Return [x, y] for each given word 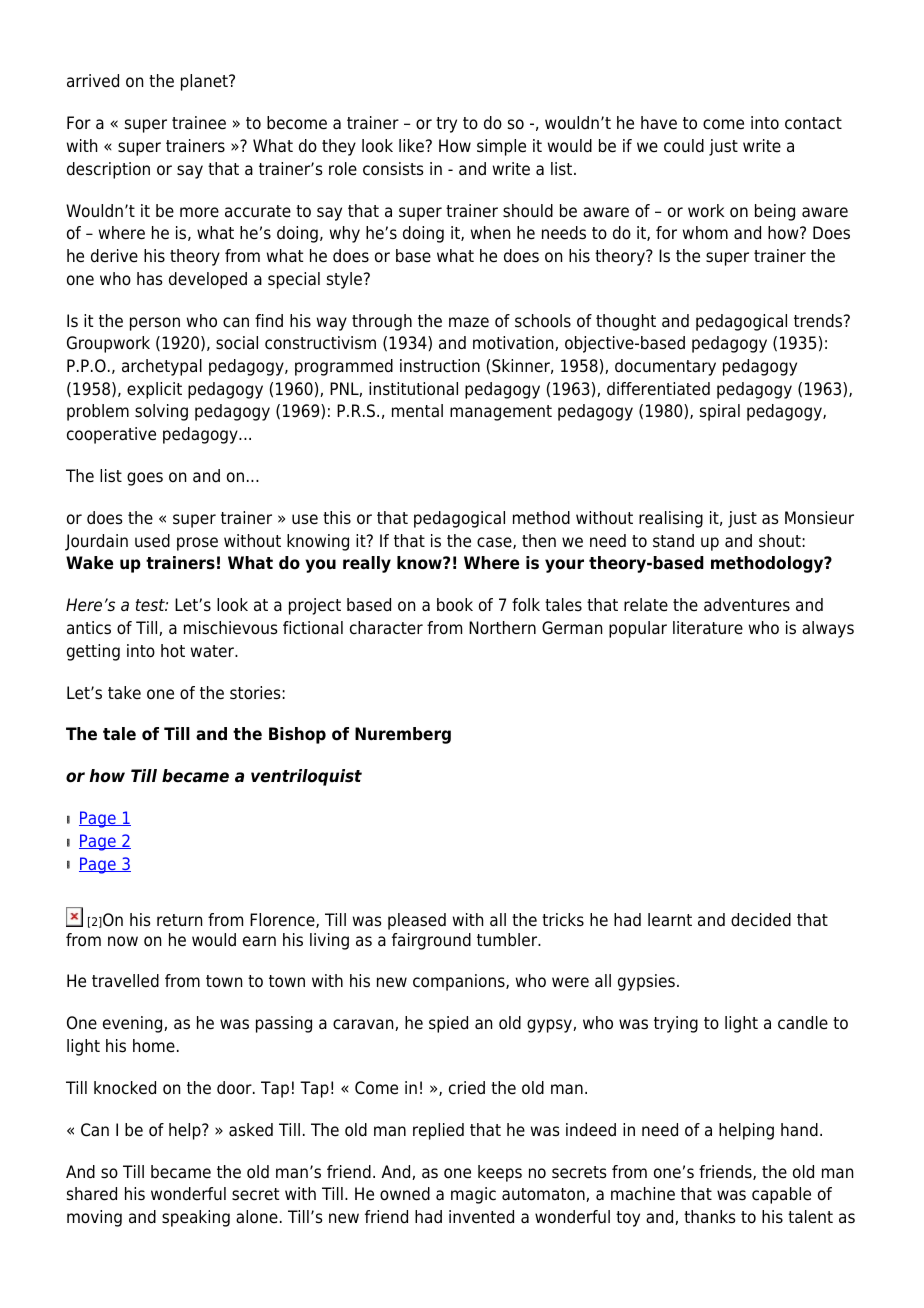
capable [781, 1195]
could [684, 146]
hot [173, 651]
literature [708, 628]
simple [501, 147]
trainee [199, 123]
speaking [196, 1218]
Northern [502, 628]
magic [473, 1195]
